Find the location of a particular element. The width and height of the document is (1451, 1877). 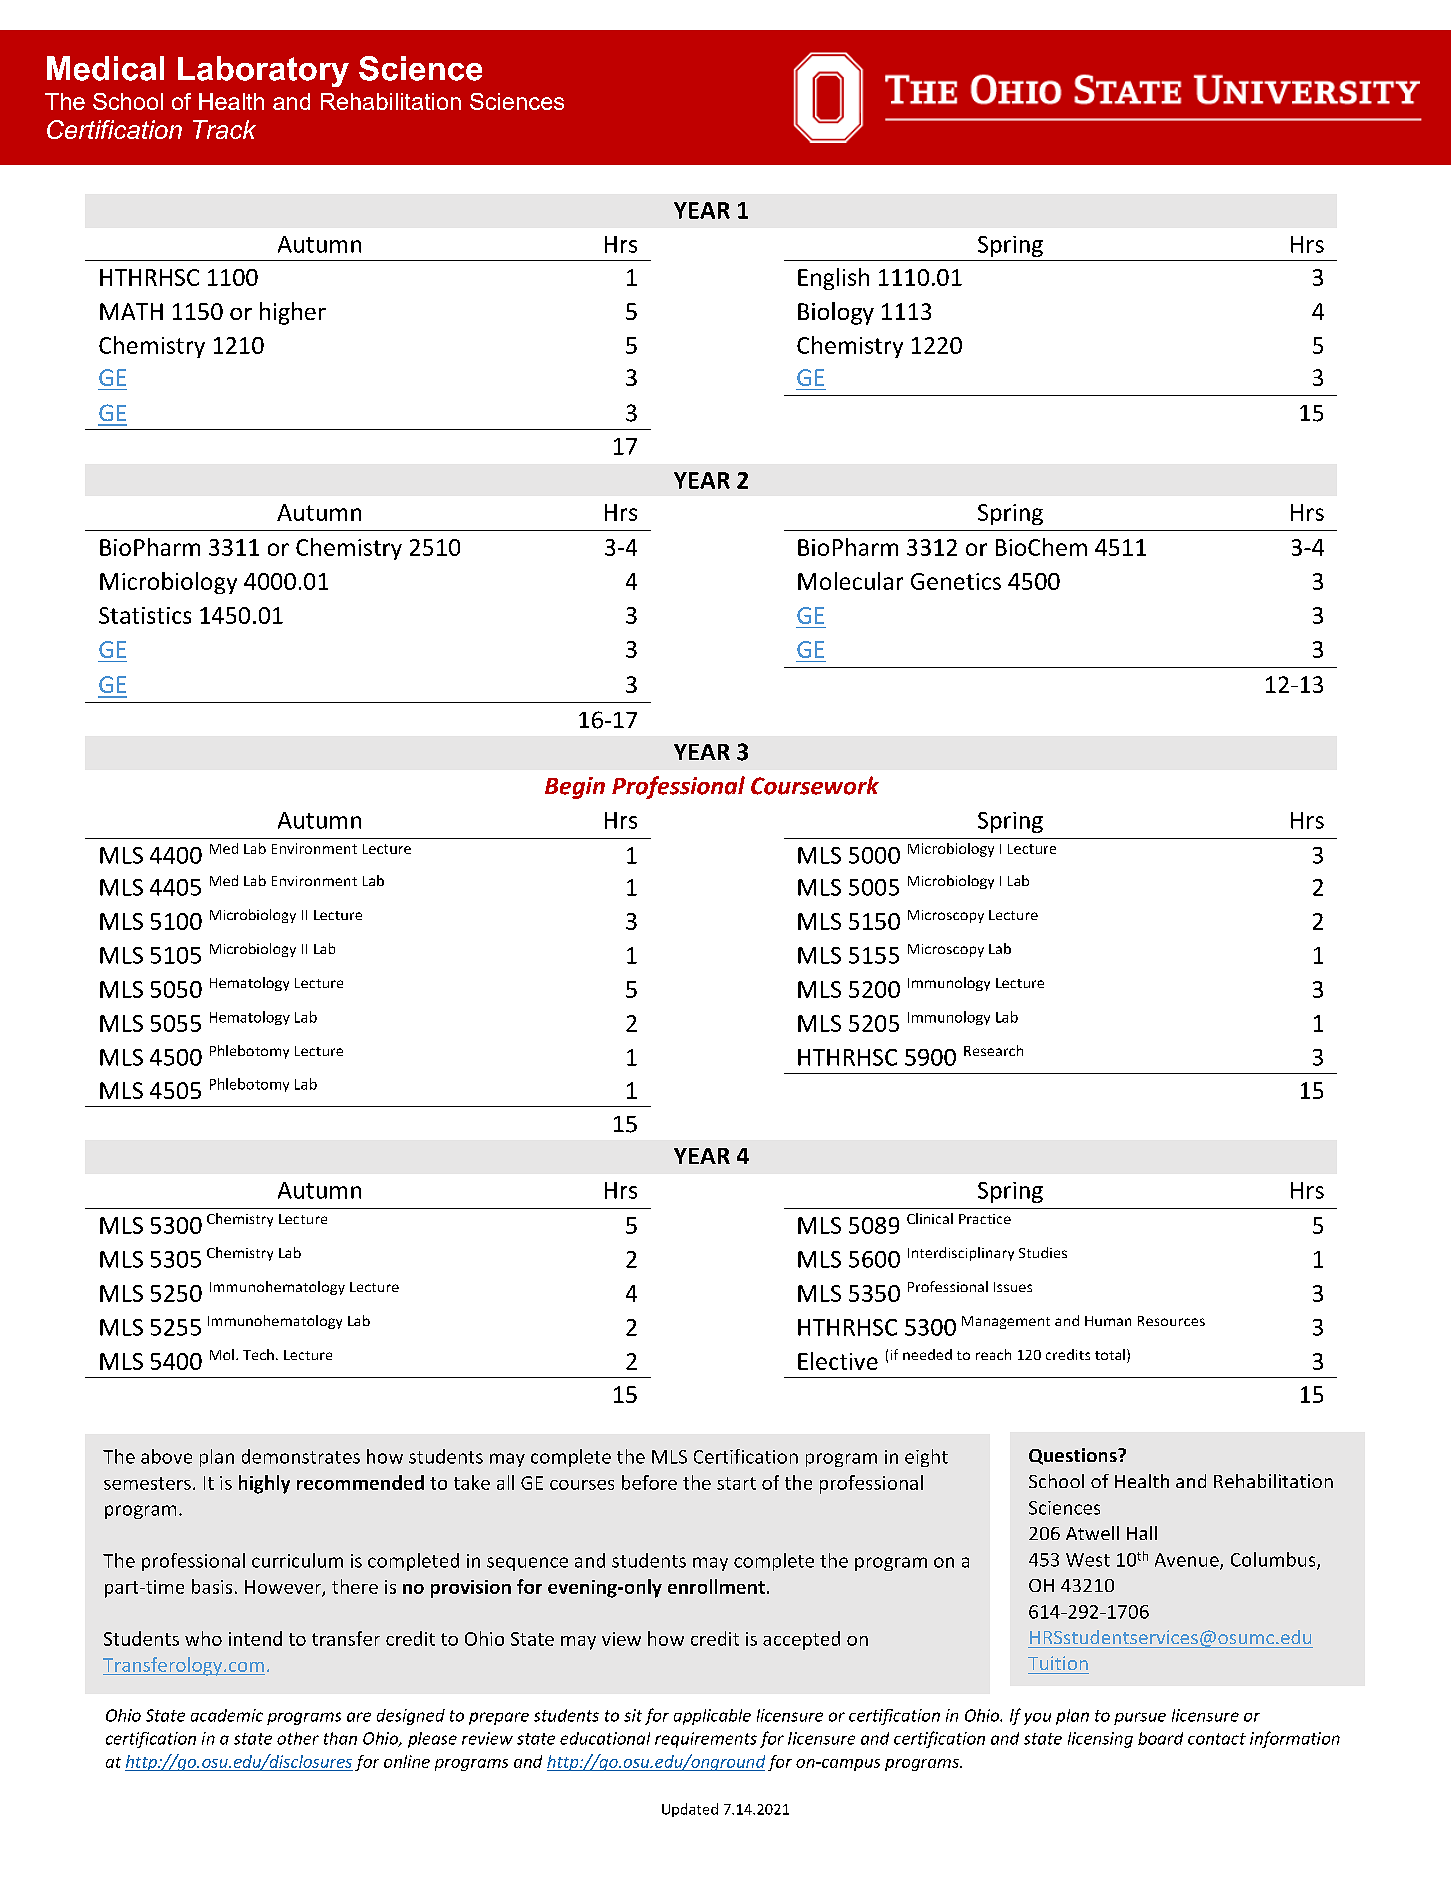

Studies is located at coordinates (1043, 1252).
